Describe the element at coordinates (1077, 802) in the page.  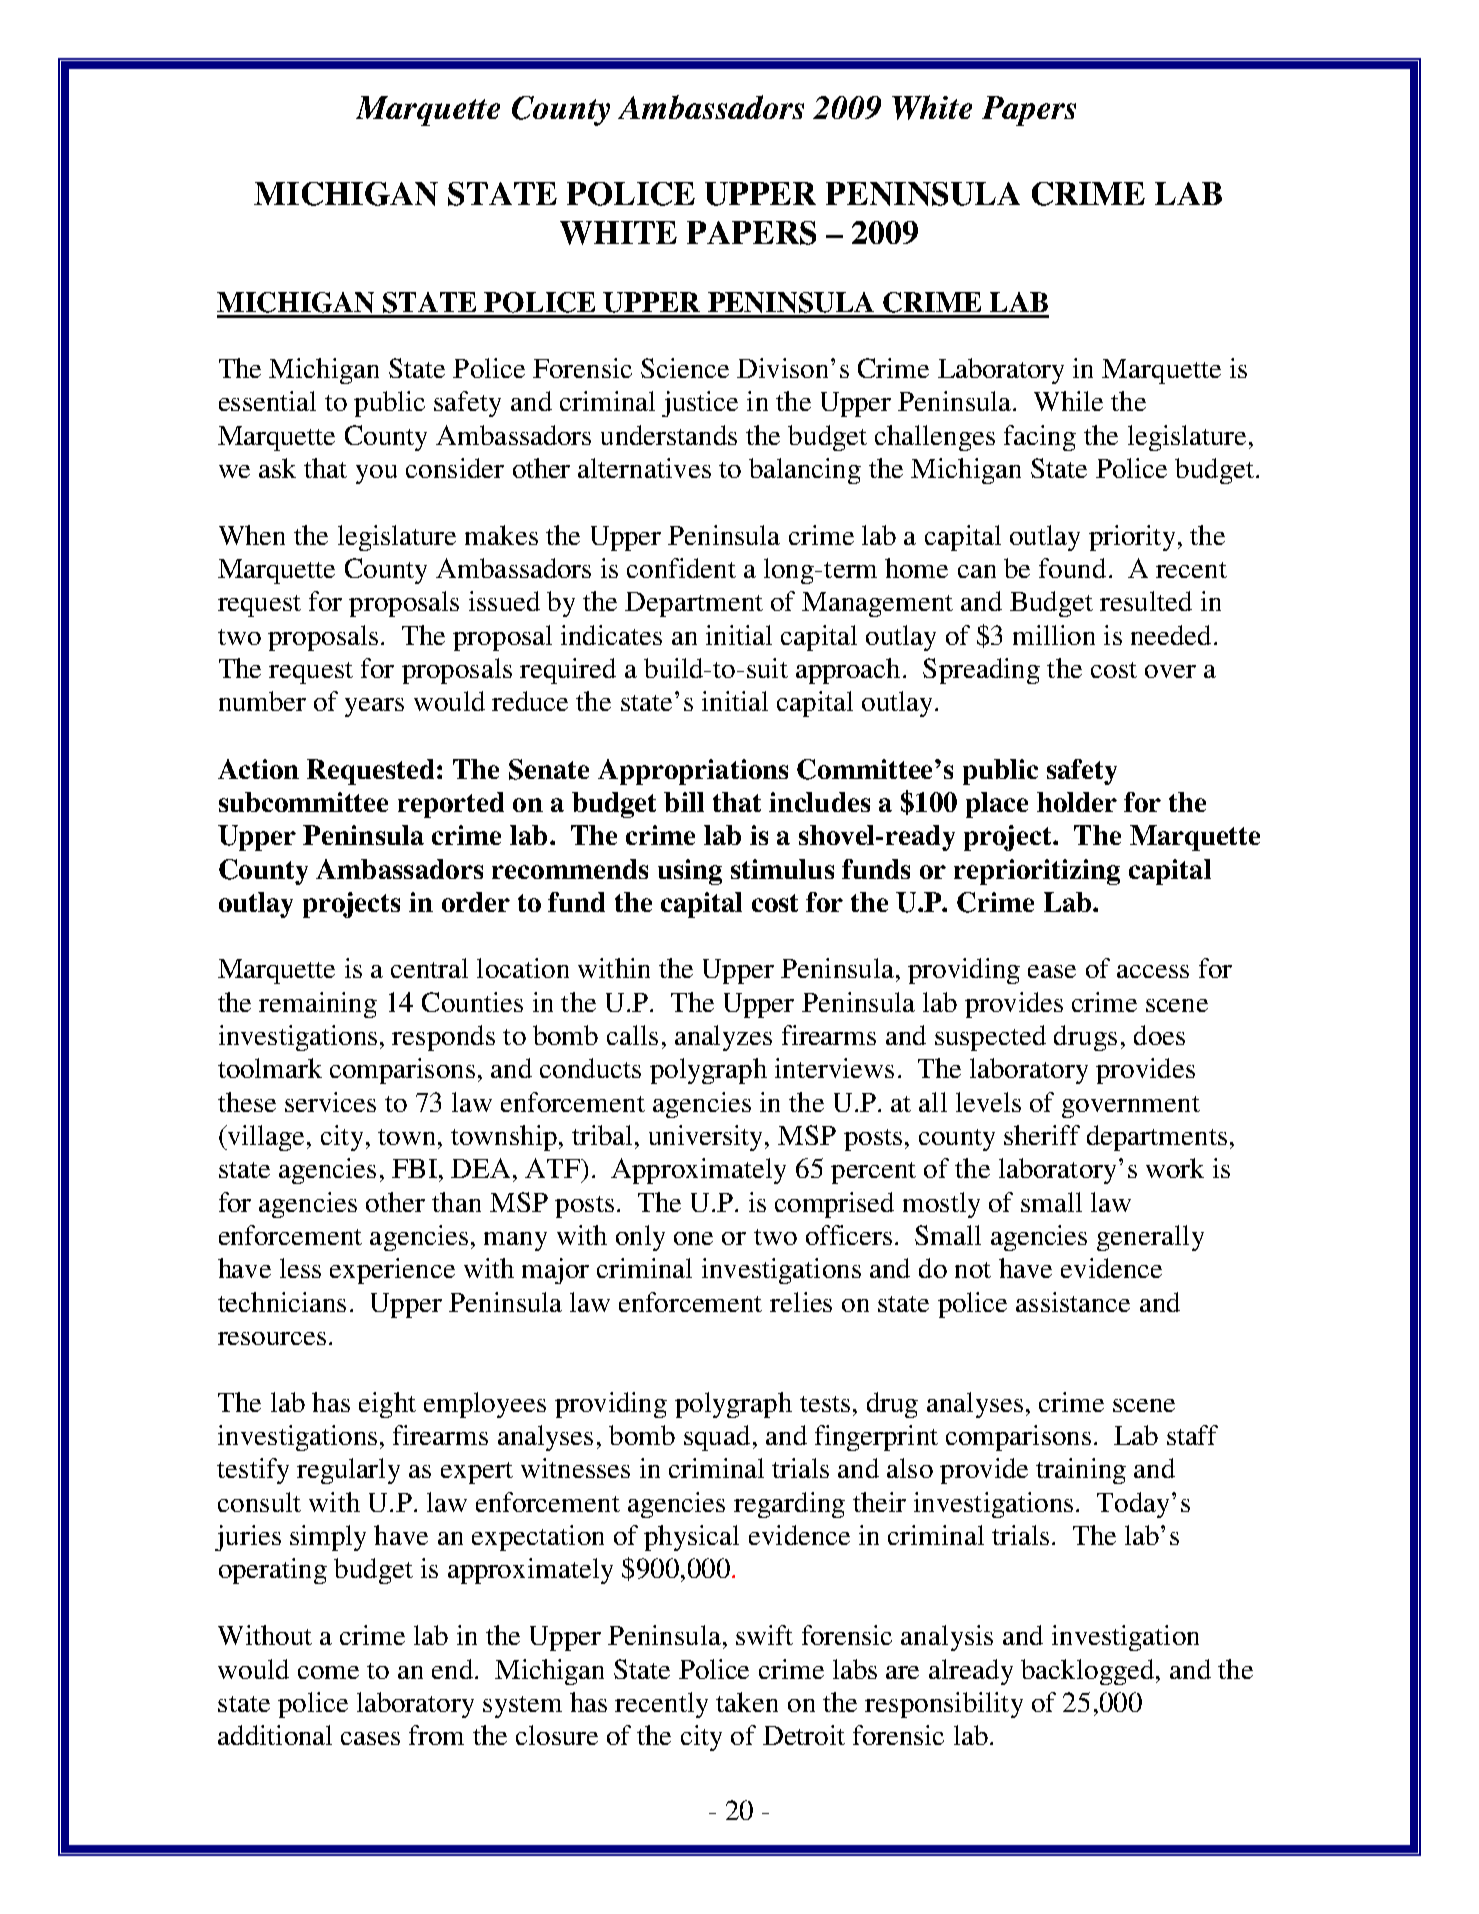
I see `holder` at that location.
